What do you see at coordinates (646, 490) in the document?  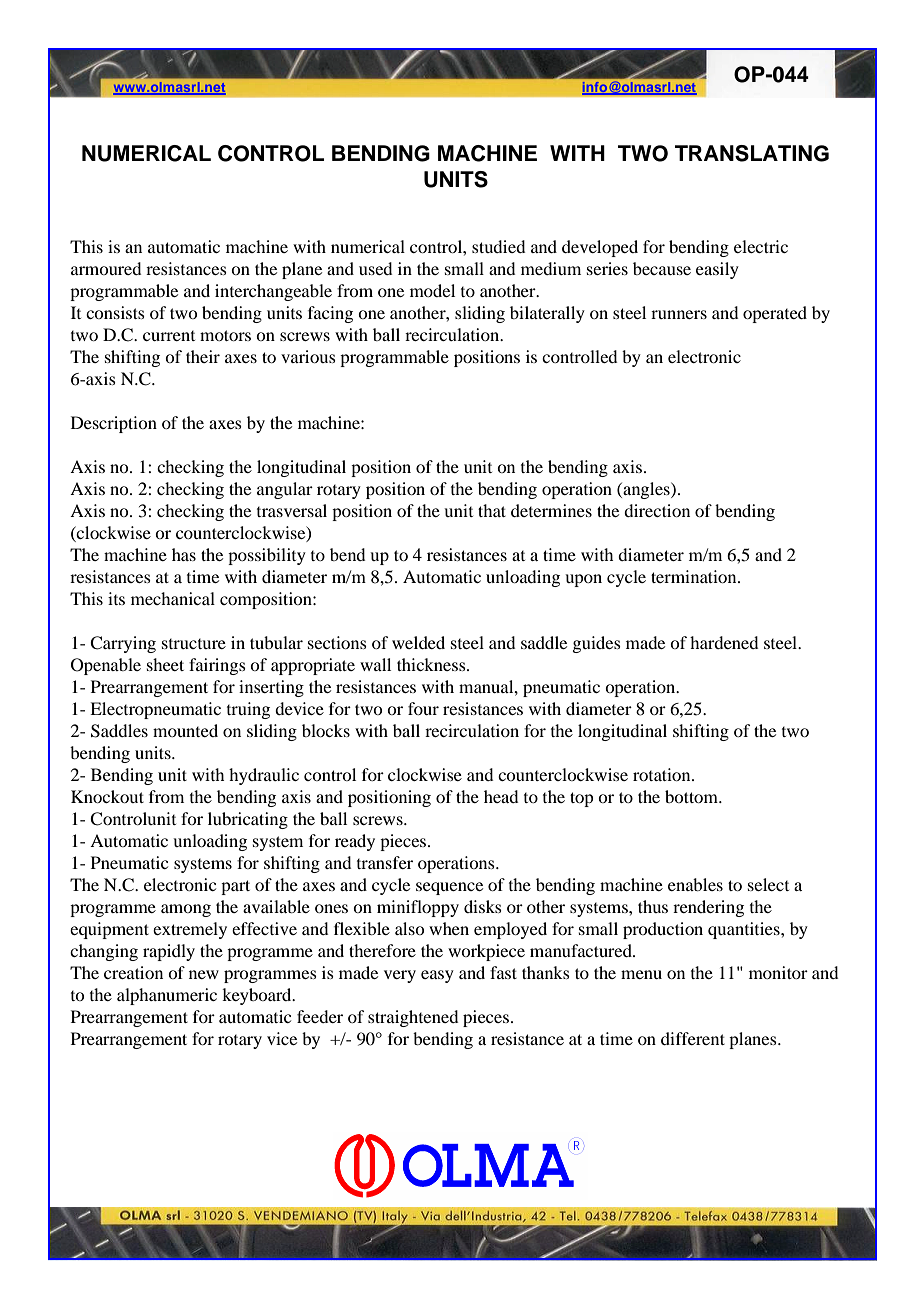 I see `angles` at bounding box center [646, 490].
